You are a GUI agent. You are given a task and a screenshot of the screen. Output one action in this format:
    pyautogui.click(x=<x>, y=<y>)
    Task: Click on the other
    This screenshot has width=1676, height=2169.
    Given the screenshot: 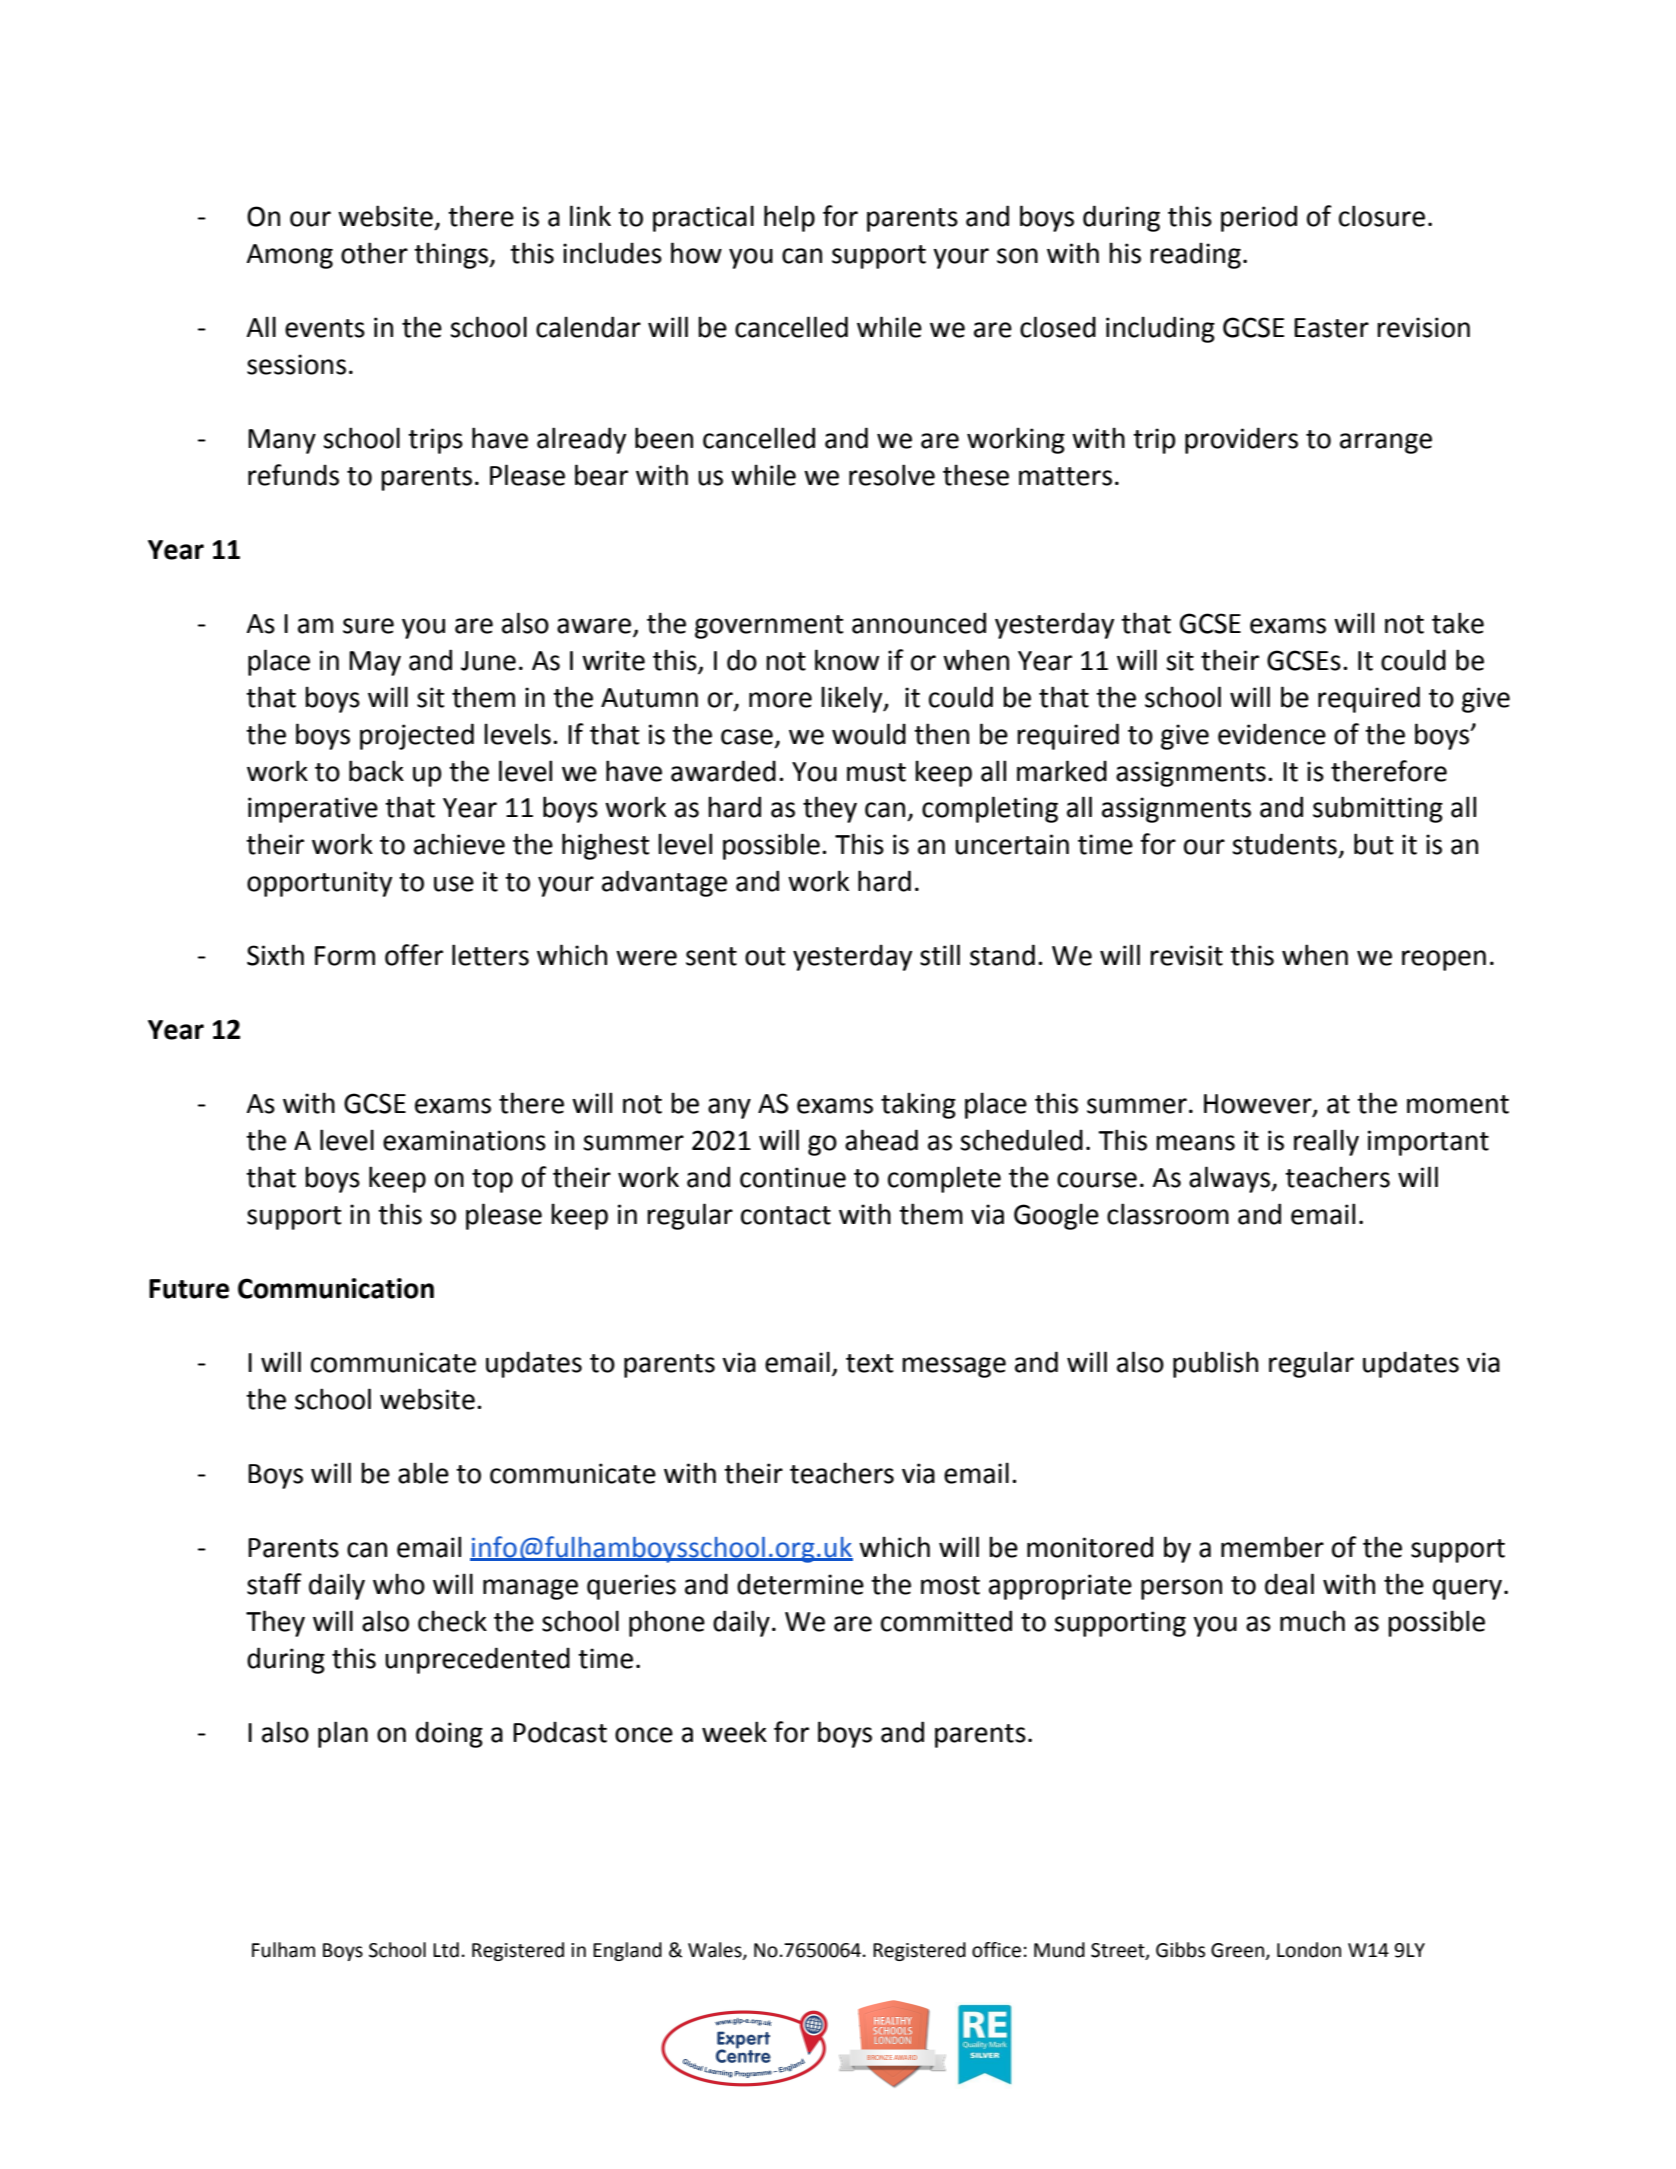 What is the action you would take?
    pyautogui.click(x=374, y=253)
